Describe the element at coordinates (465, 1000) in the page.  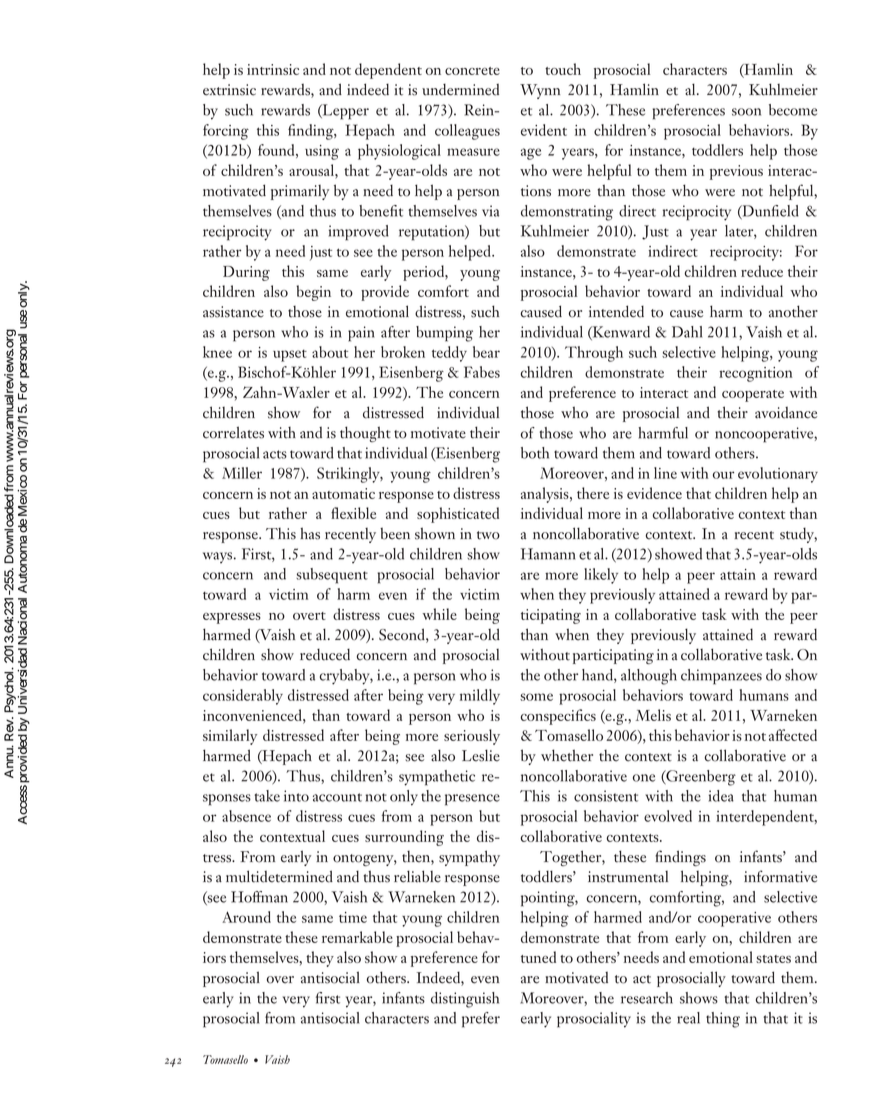
I see `distinguish` at that location.
